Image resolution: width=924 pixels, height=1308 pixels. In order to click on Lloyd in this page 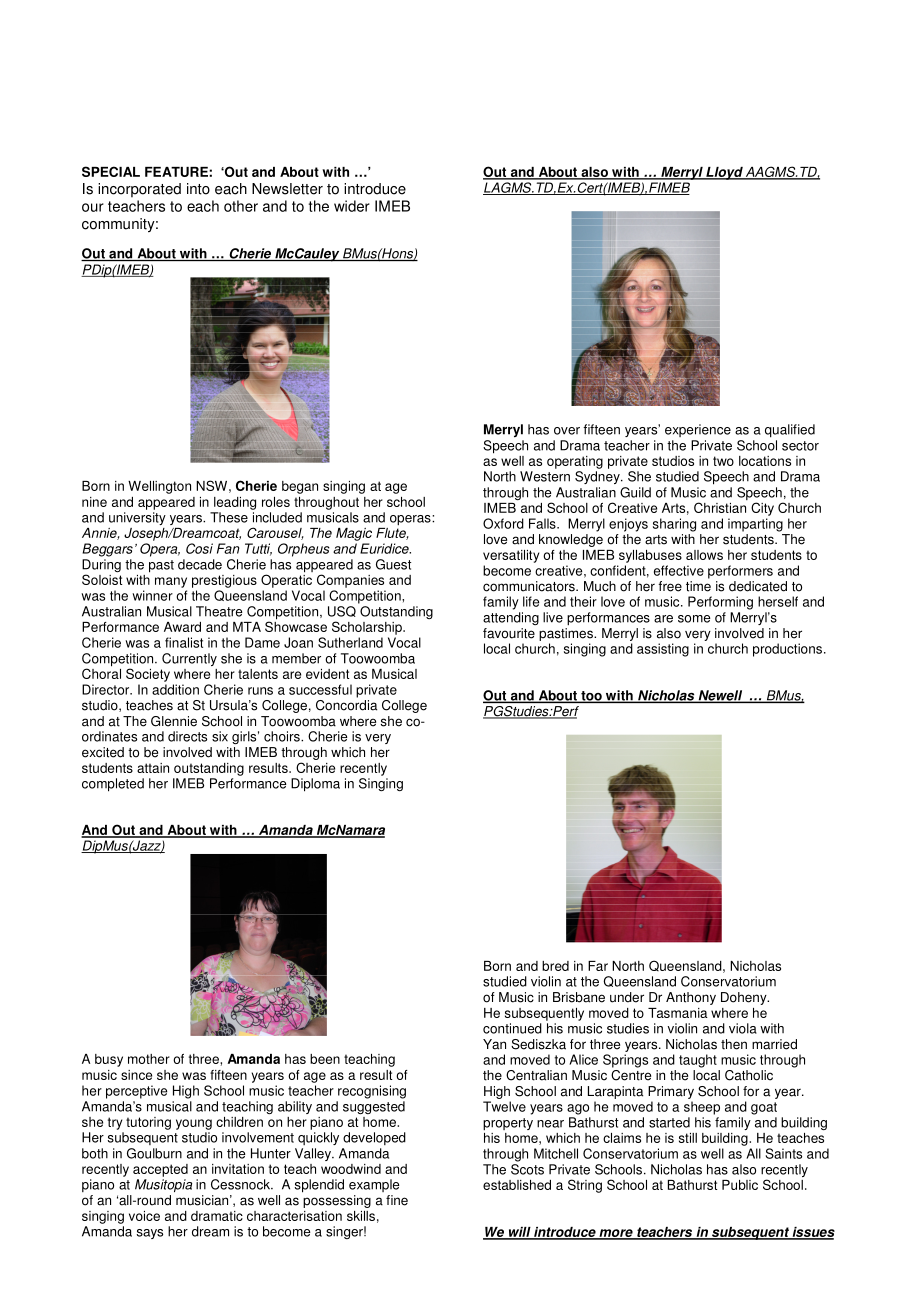, I will do `click(724, 173)`.
